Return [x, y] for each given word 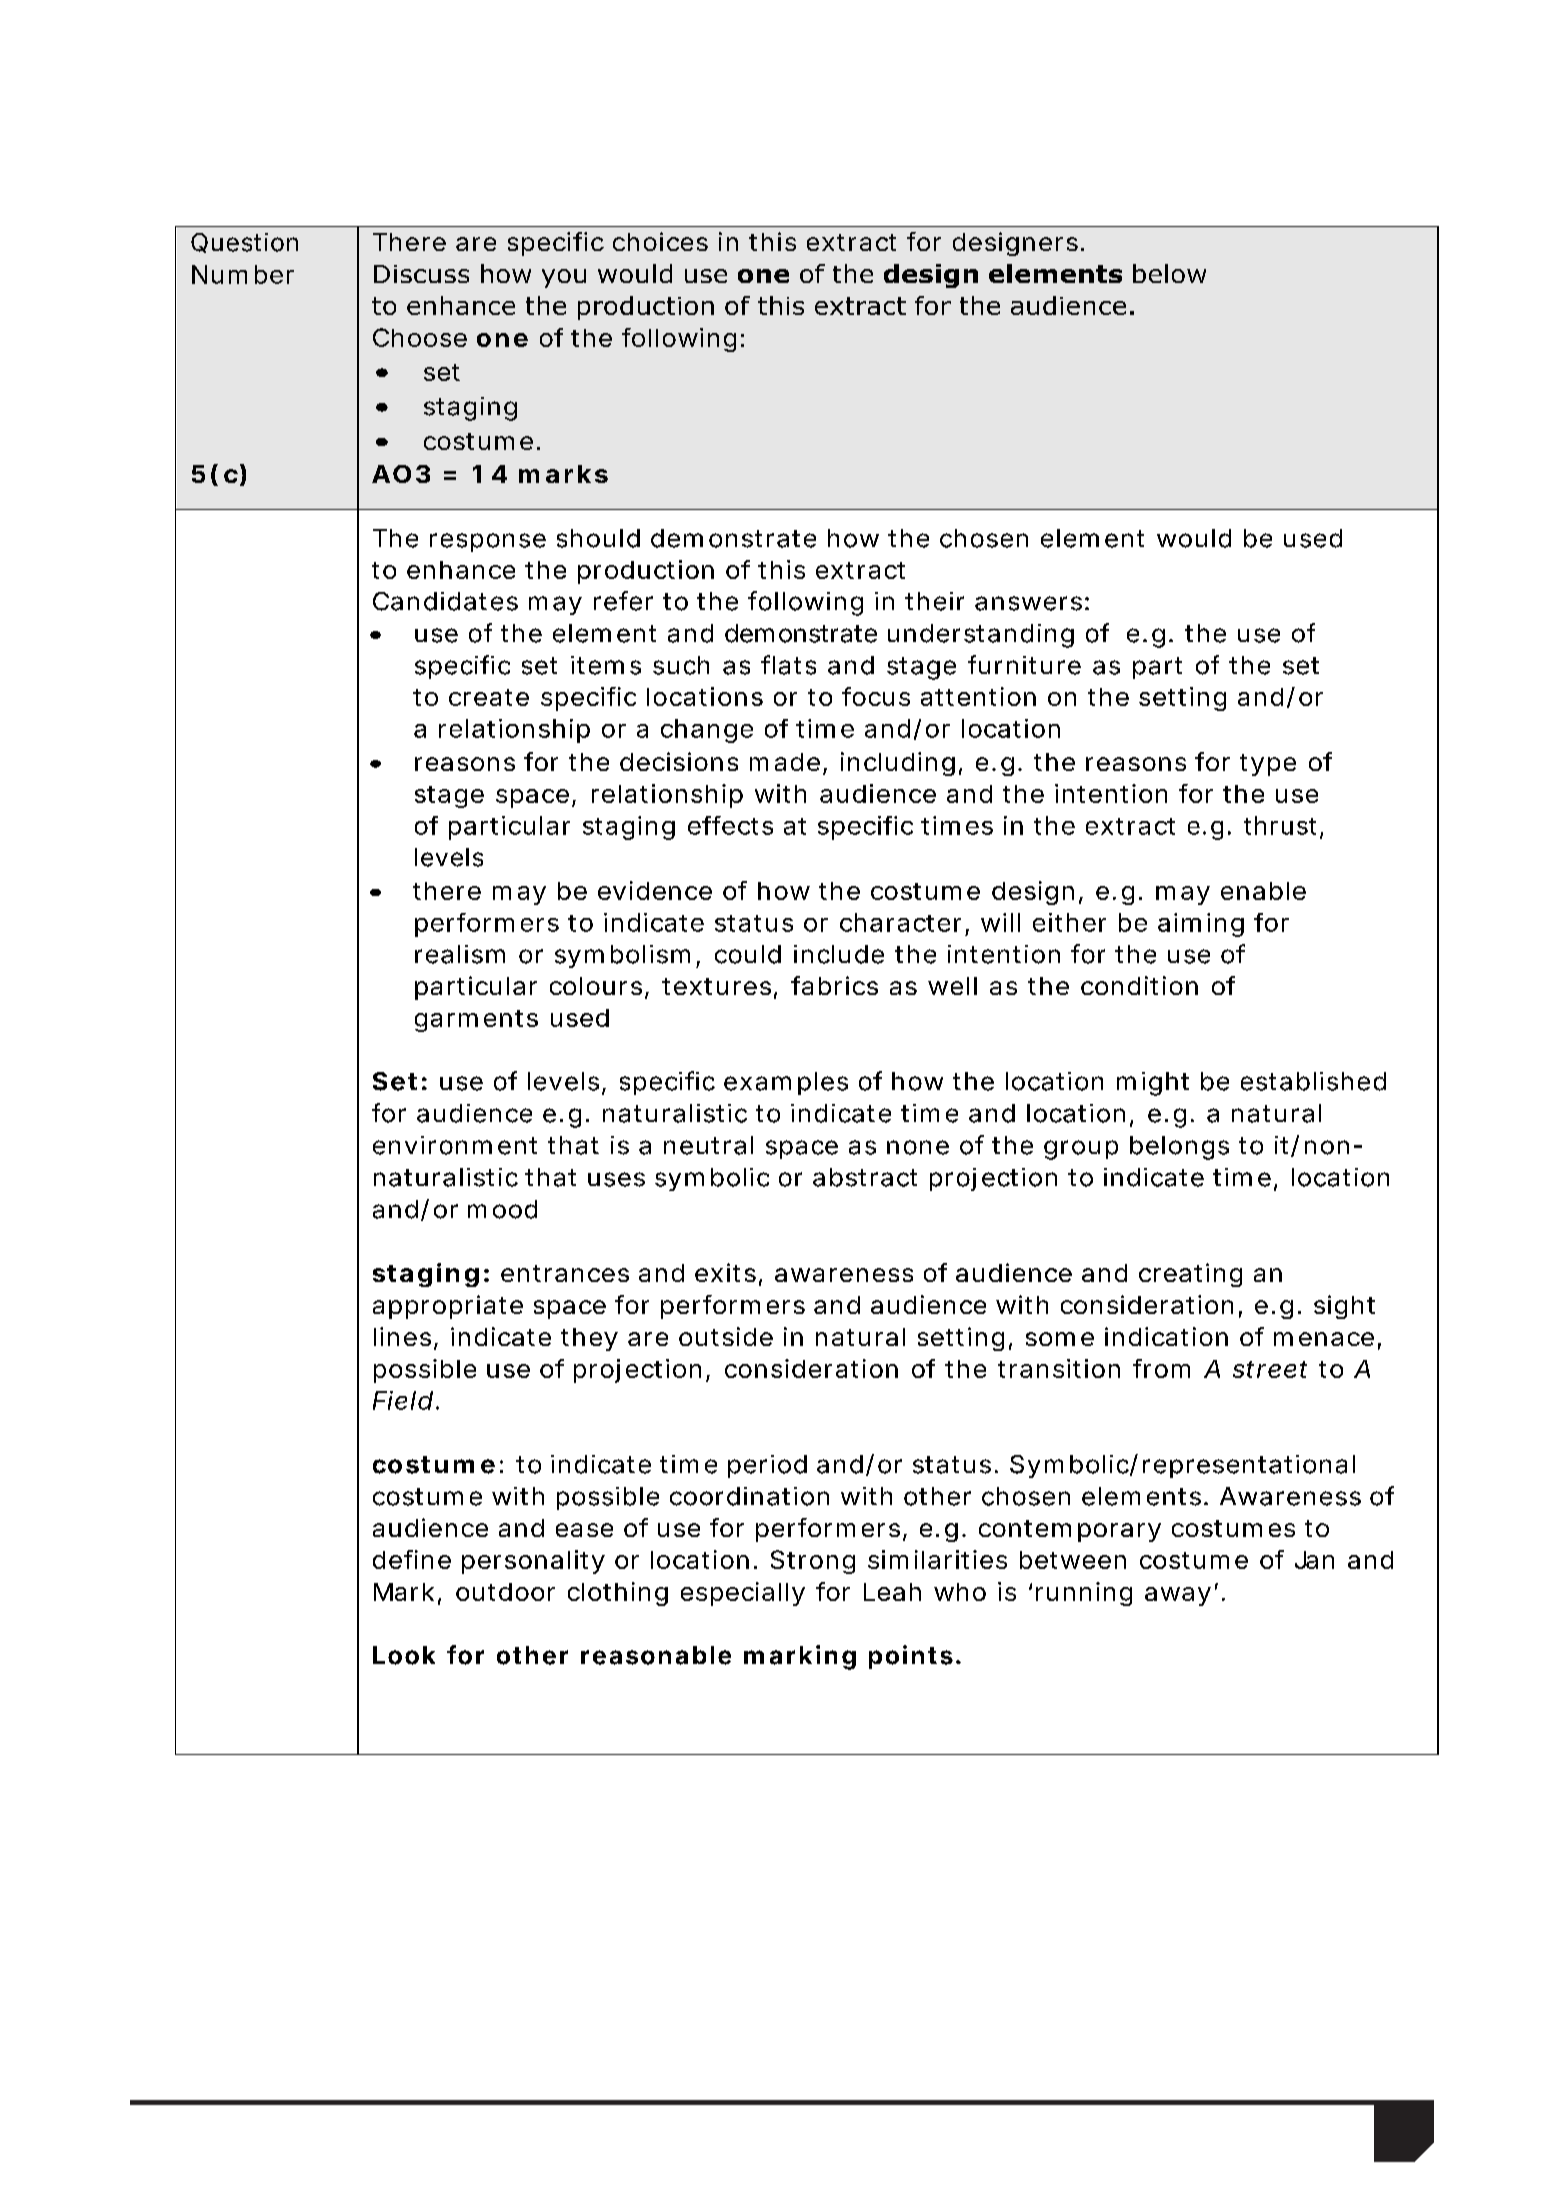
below [1169, 273]
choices [660, 241]
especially [743, 1594]
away [1178, 1596]
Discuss [421, 274]
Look [404, 1655]
